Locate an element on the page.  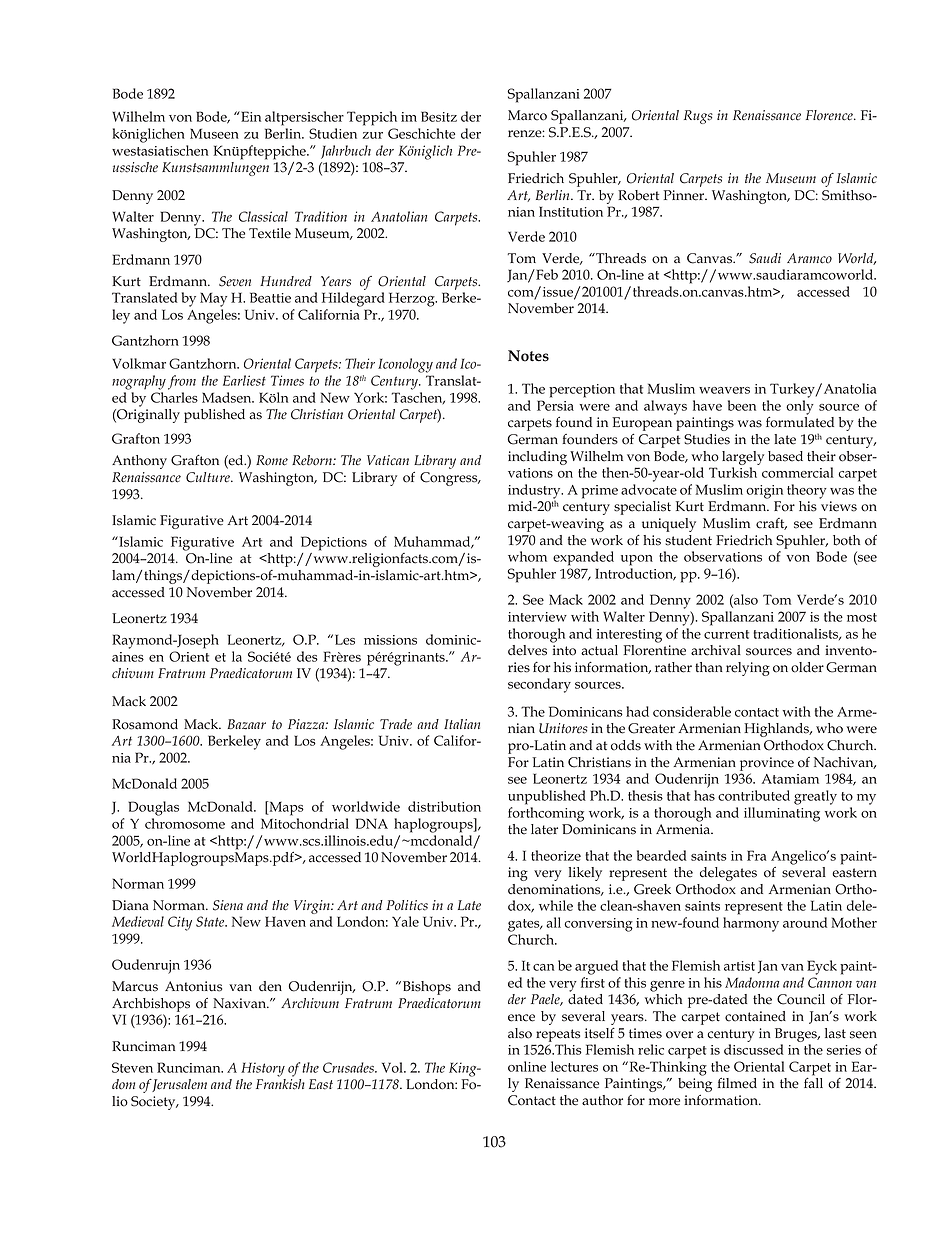
Ein is located at coordinates (250, 116).
